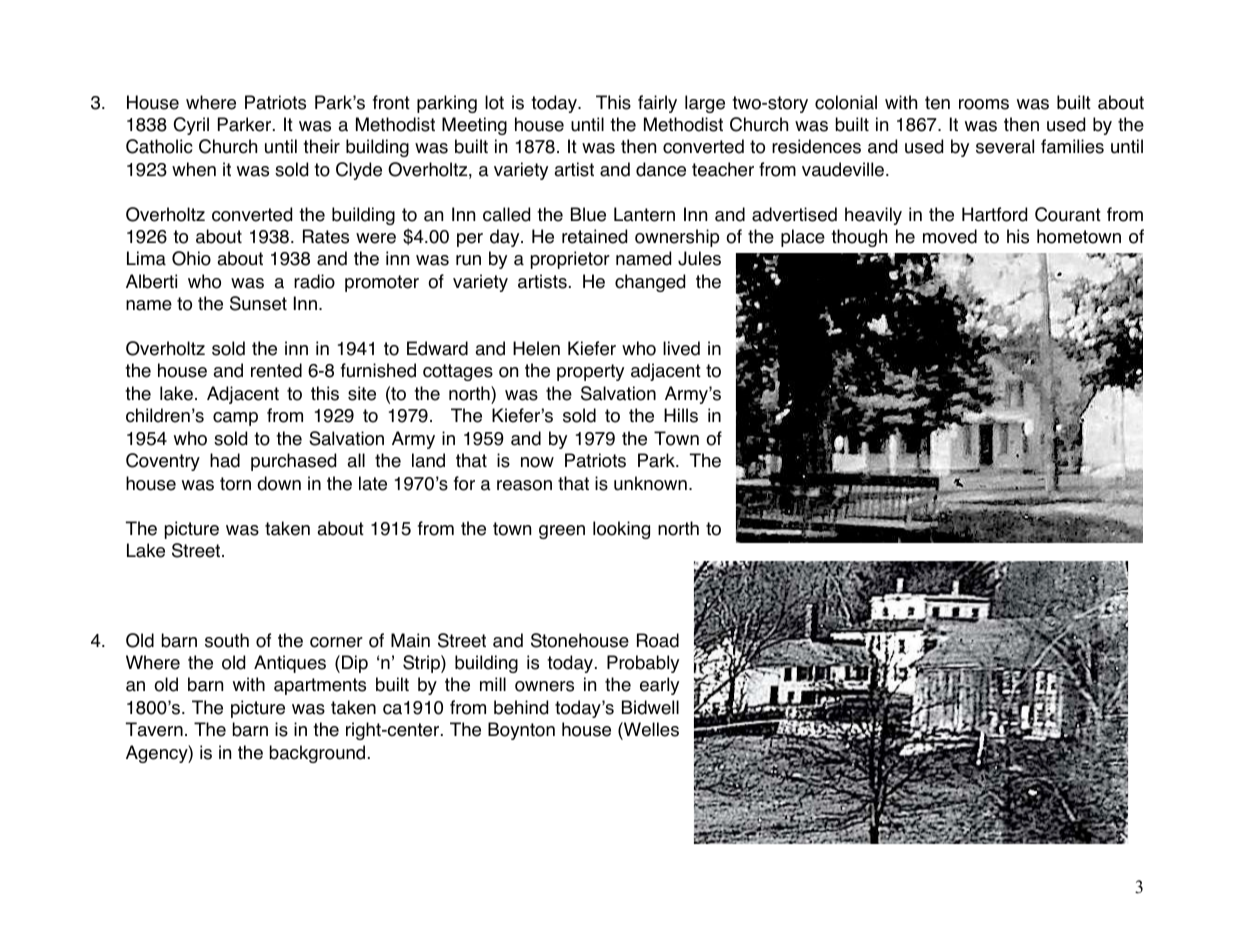  What do you see at coordinates (191, 126) in the screenshot?
I see `Cyril` at bounding box center [191, 126].
